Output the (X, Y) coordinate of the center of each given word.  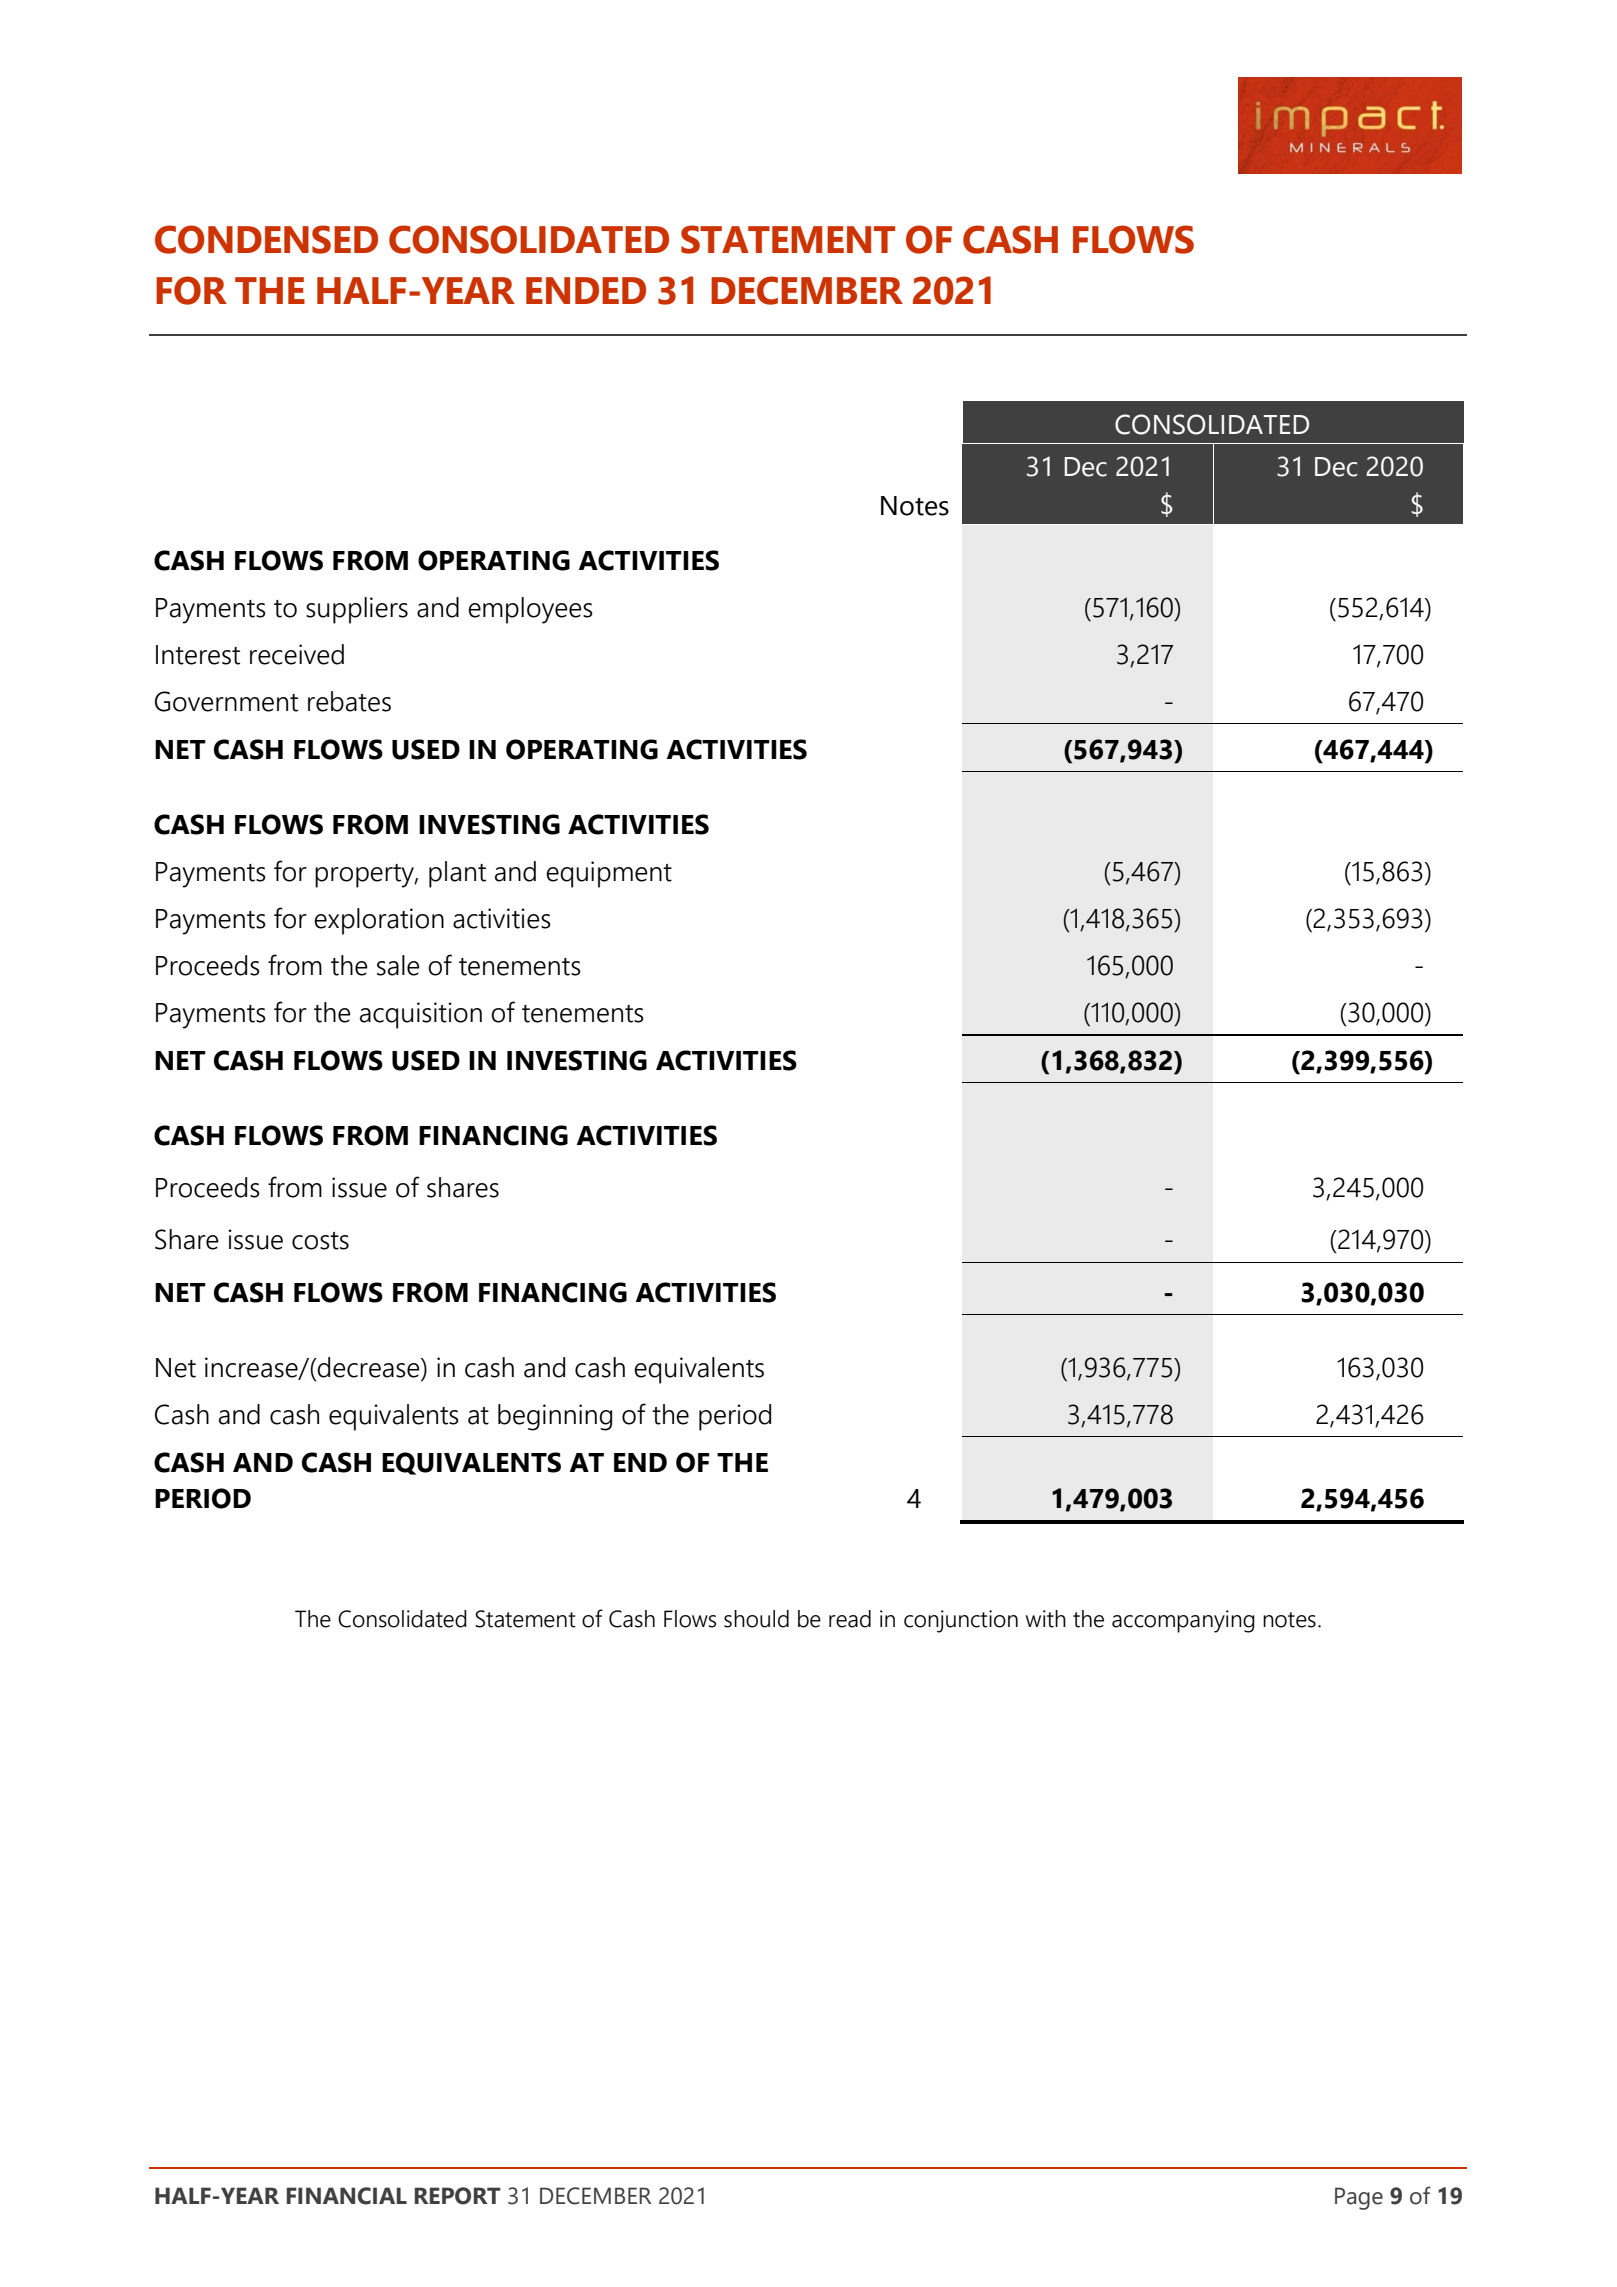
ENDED (586, 290)
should (756, 1619)
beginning (555, 1417)
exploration (379, 921)
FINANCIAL (347, 2196)
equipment (609, 874)
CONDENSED (266, 239)
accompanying (1183, 1621)
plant (457, 874)
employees (530, 610)
